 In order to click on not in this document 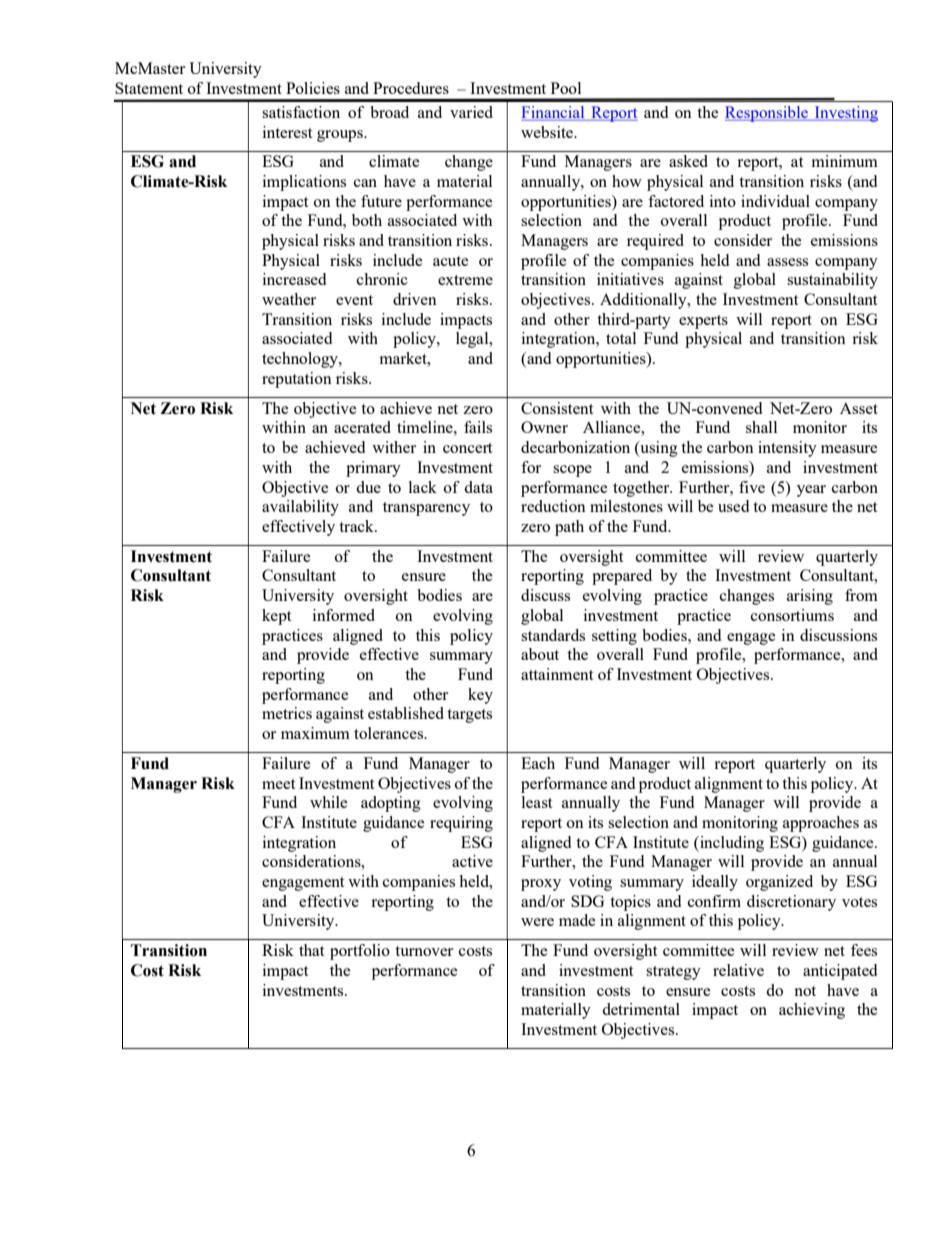, I will do `click(805, 991)`.
